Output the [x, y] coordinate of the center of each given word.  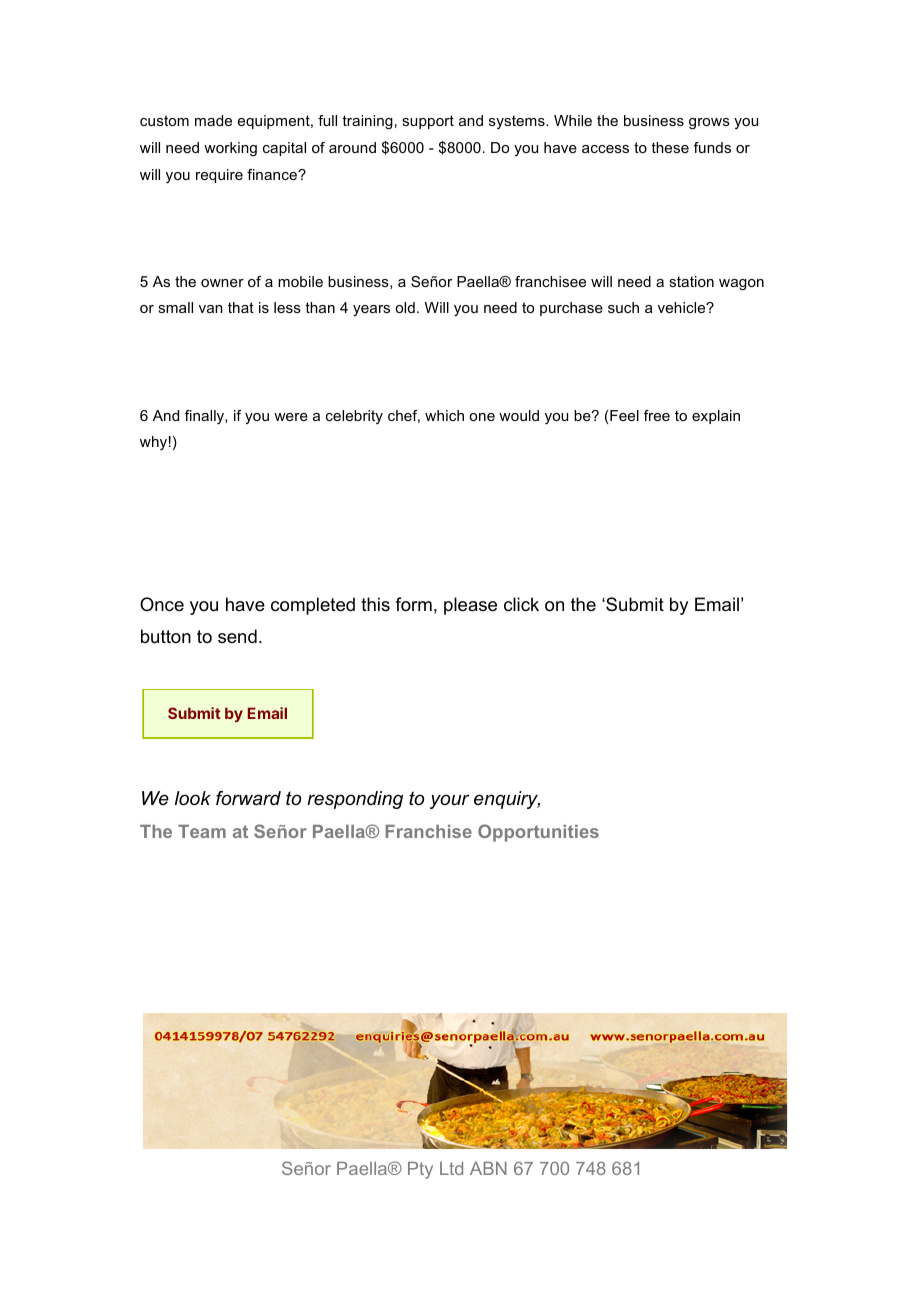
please [470, 606]
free [657, 415]
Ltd [451, 1168]
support [428, 122]
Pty [420, 1170]
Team [202, 831]
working [230, 149]
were [291, 417]
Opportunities [538, 833]
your [449, 801]
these [670, 147]
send [237, 636]
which [444, 415]
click [521, 604]
